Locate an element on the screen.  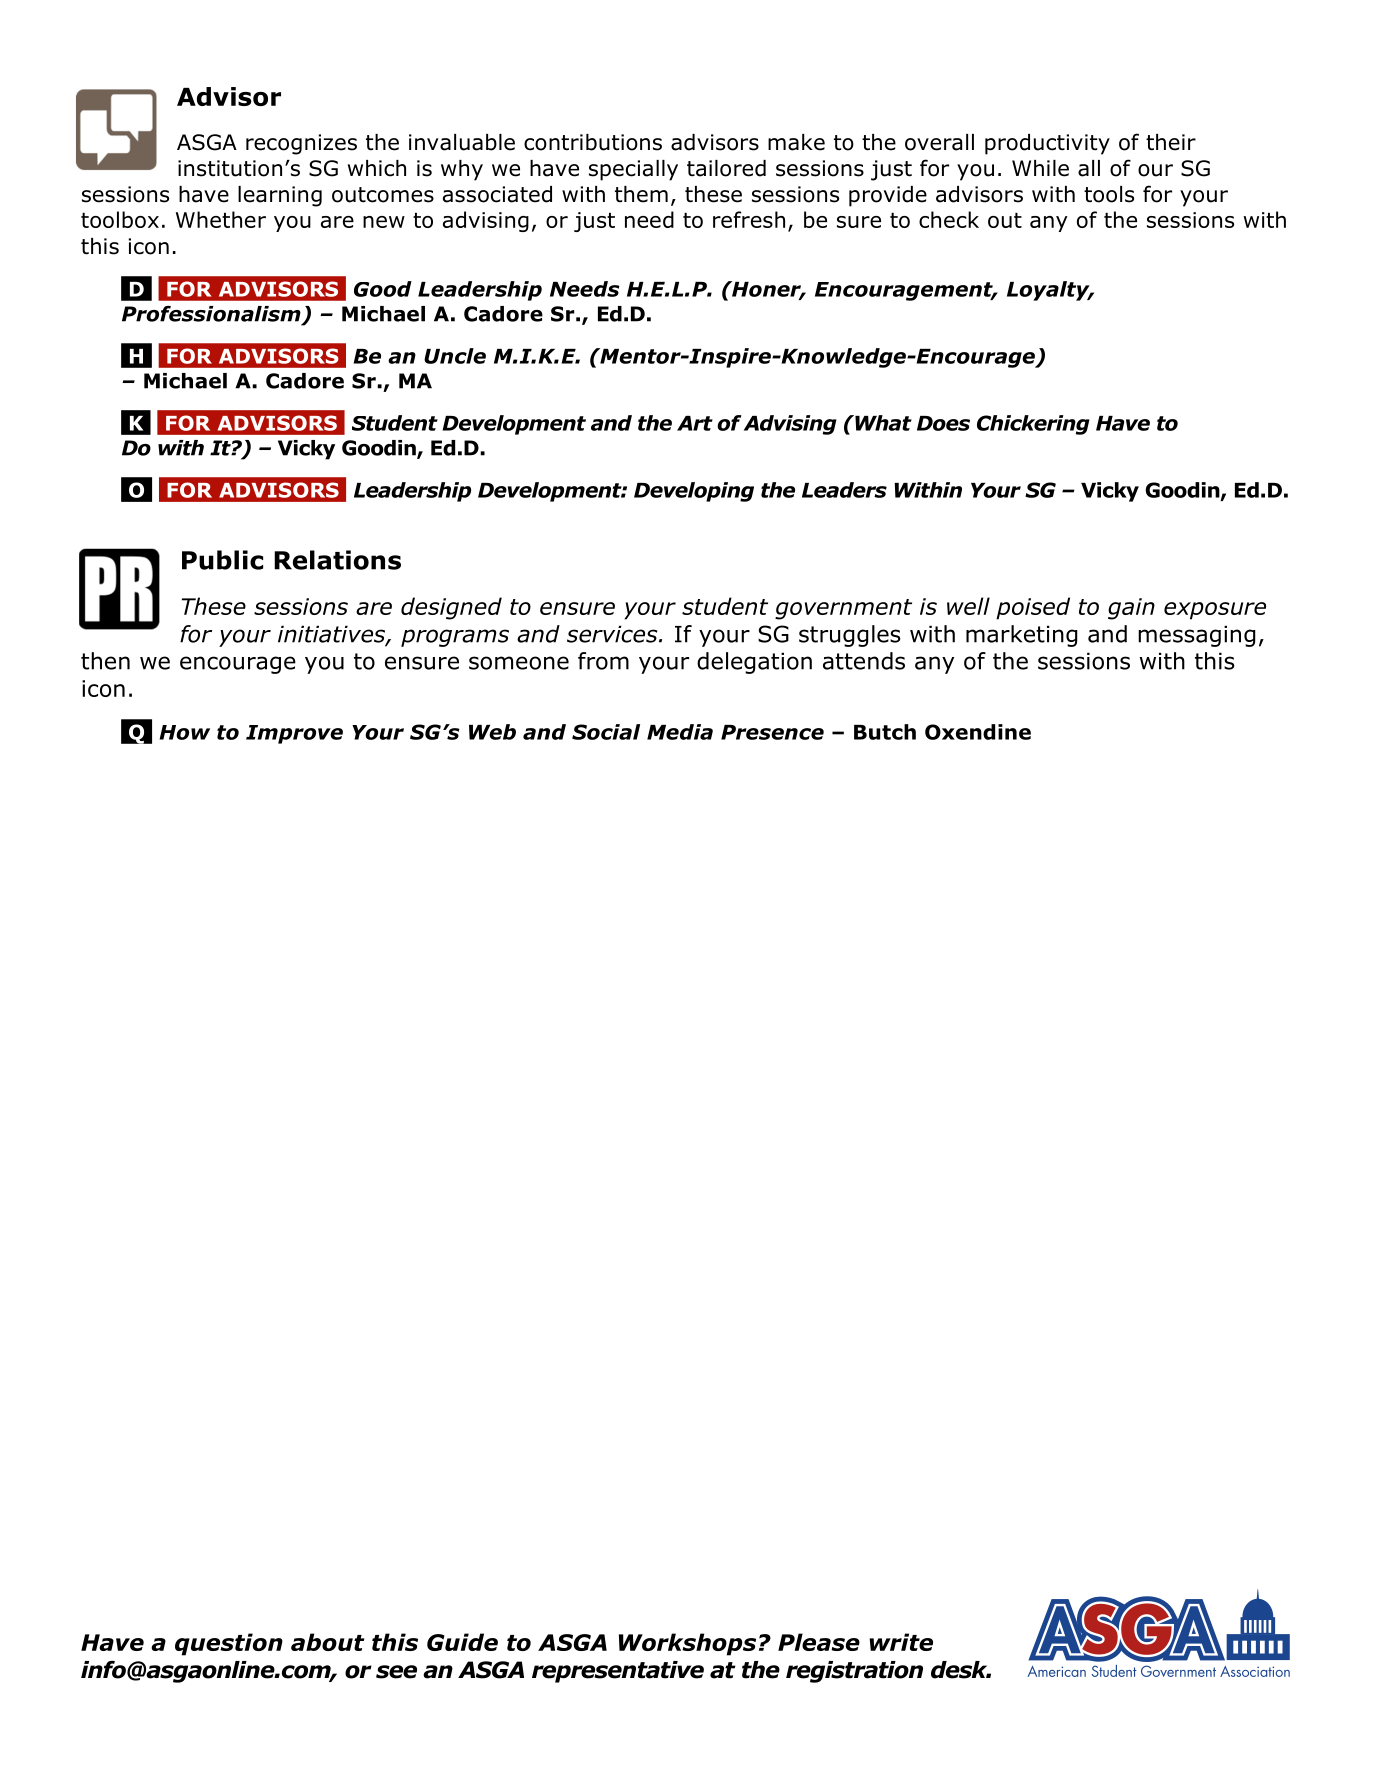
question is located at coordinates (229, 1644).
